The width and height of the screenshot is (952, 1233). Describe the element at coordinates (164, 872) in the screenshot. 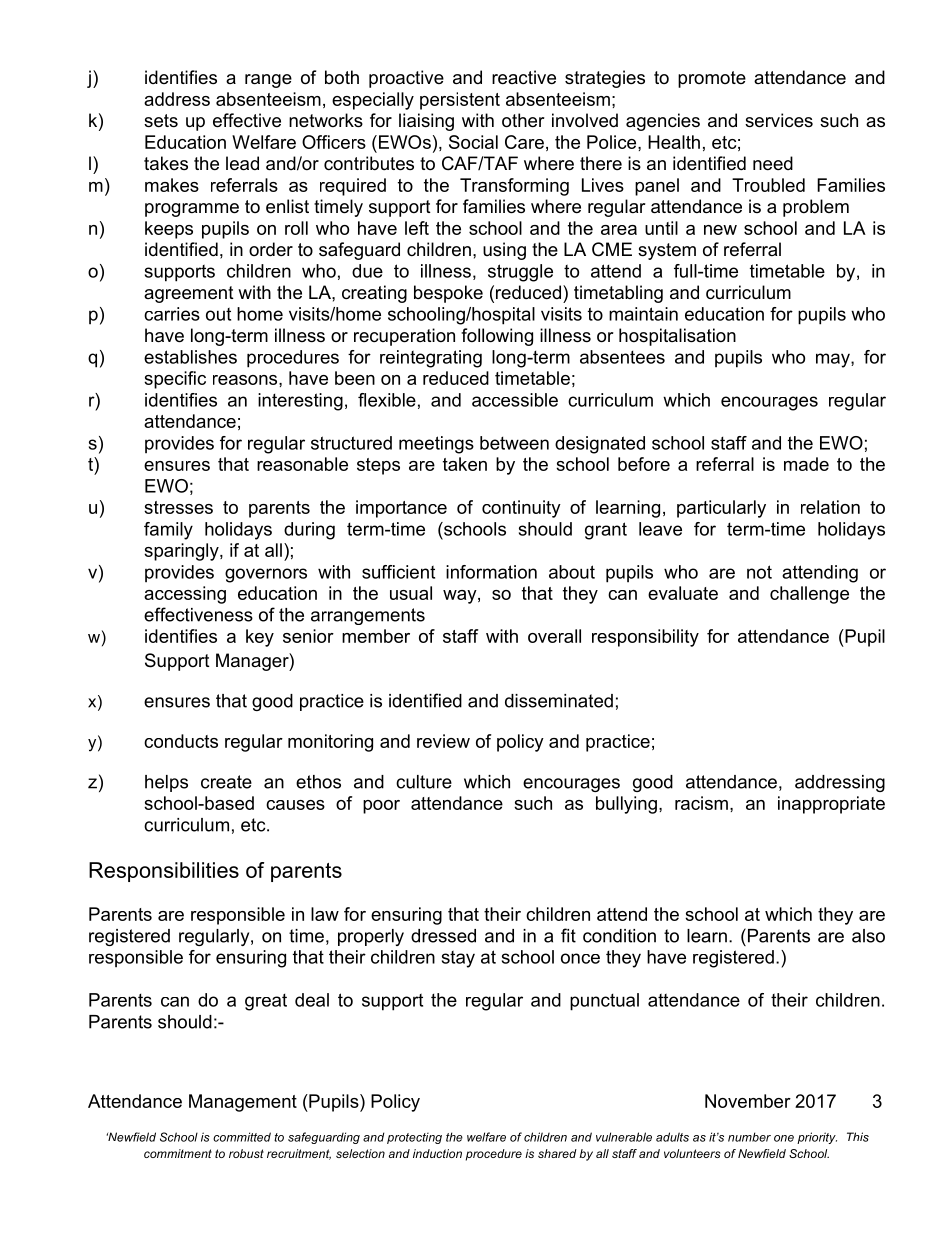

I see `Responsibilities` at that location.
